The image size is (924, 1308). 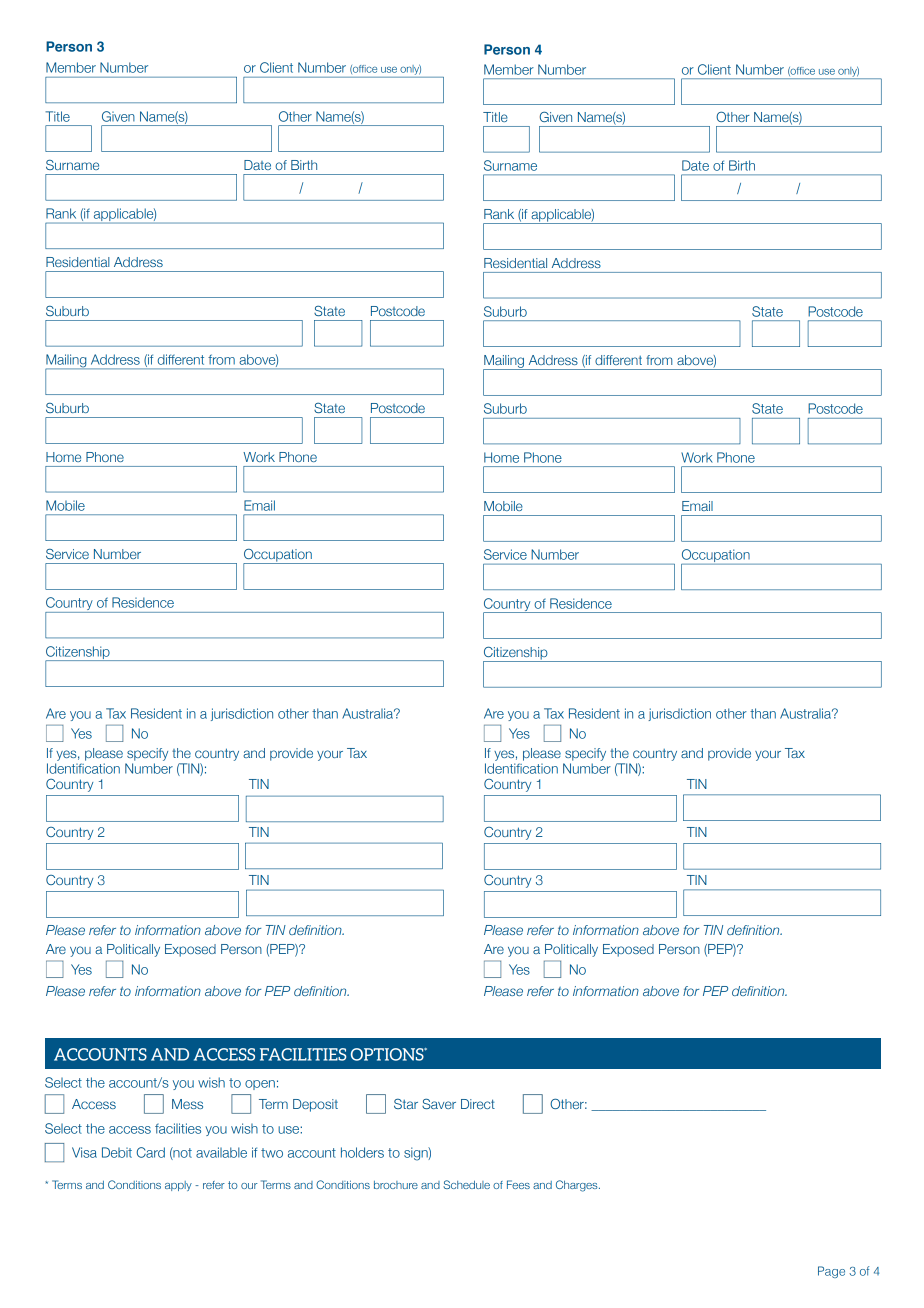 I want to click on Saver, so click(x=439, y=1104).
